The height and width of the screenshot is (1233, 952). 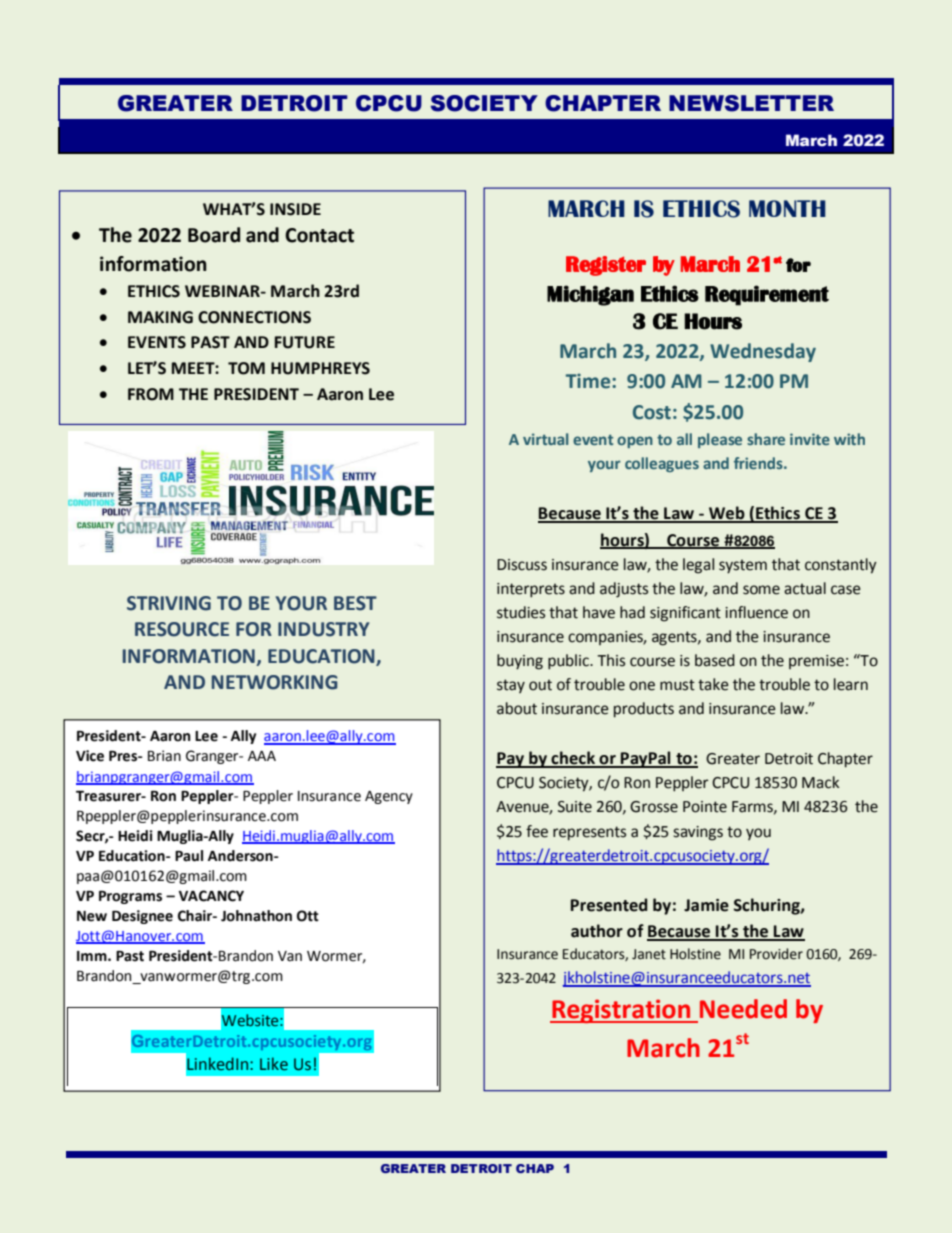 I want to click on Wednesday, so click(x=763, y=352).
